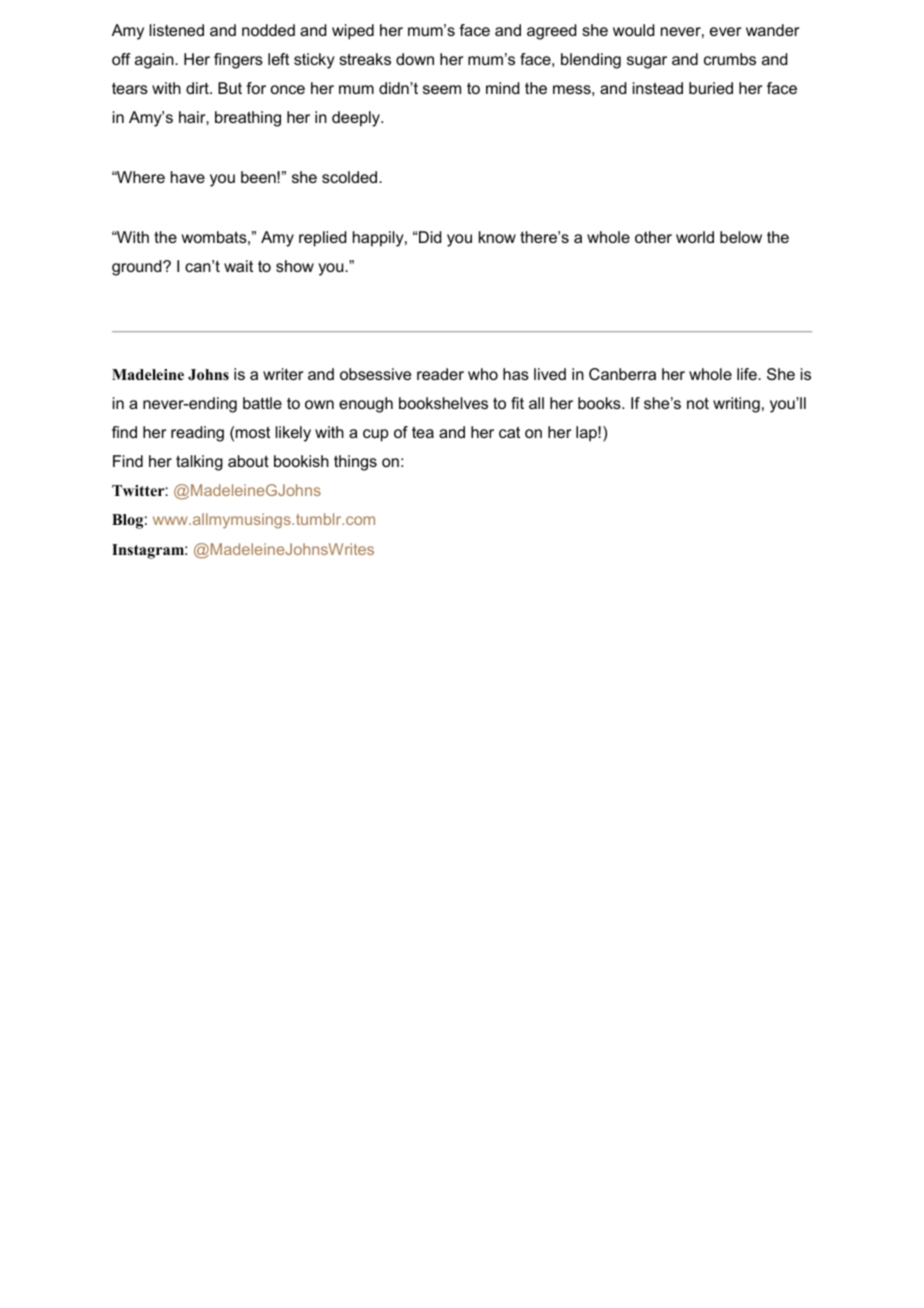  What do you see at coordinates (730, 59) in the screenshot?
I see `crumbs` at bounding box center [730, 59].
